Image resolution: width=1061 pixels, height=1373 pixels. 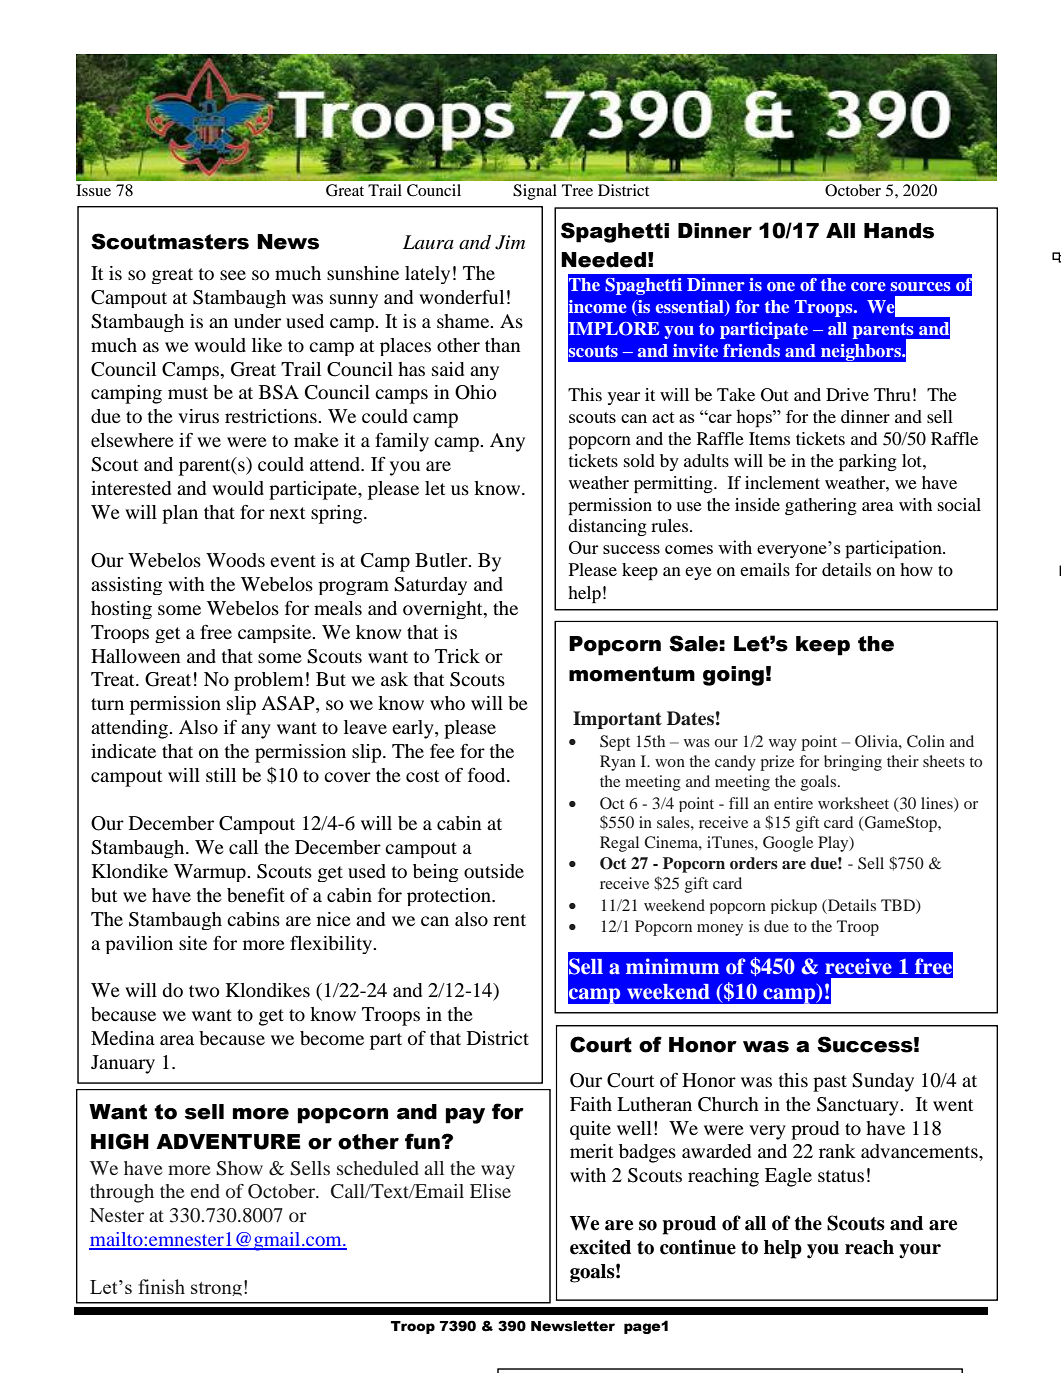 What do you see at coordinates (510, 242) in the page?
I see `Jim` at bounding box center [510, 242].
